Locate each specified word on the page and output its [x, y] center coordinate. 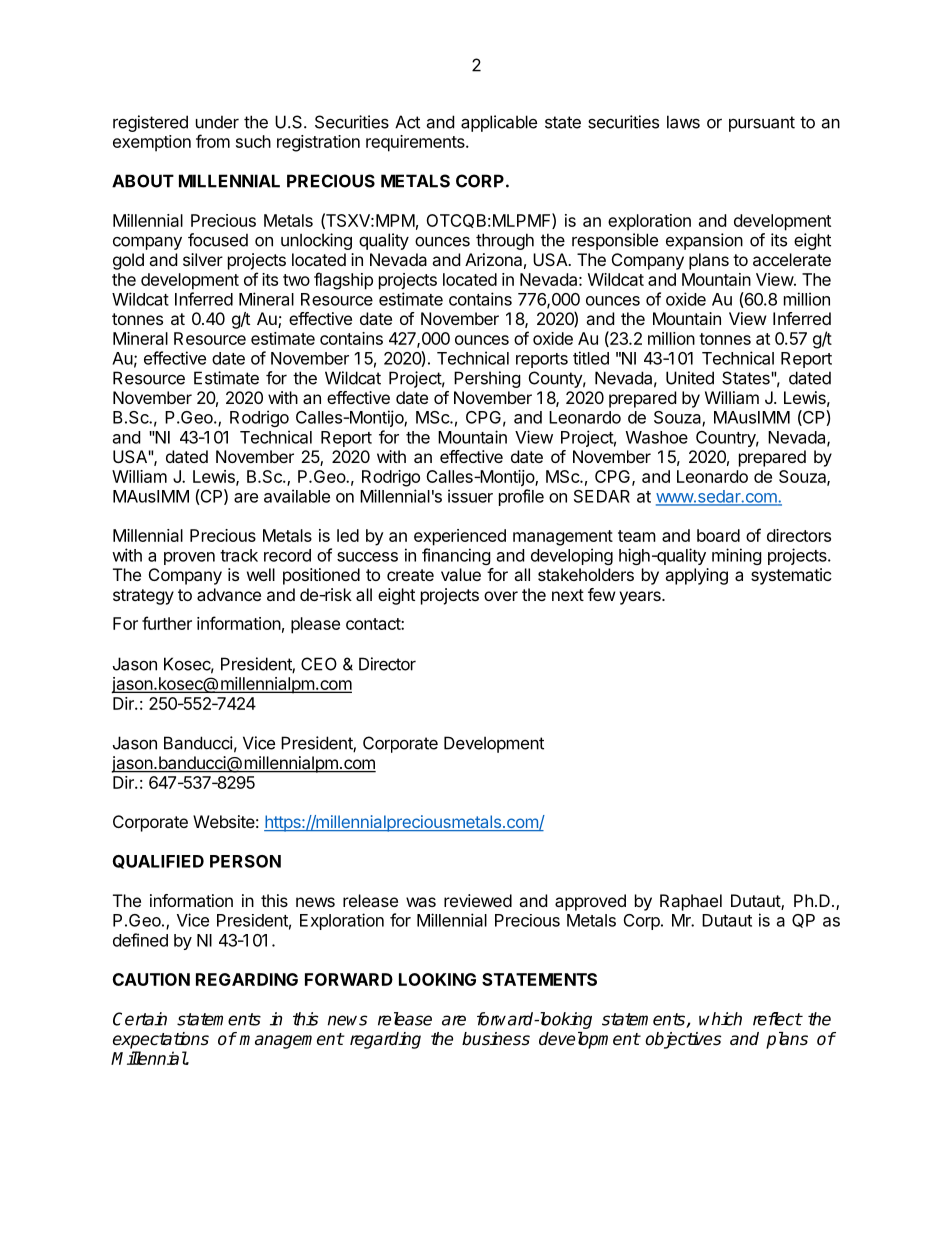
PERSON [245, 861]
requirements [416, 143]
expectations [161, 1040]
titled [591, 358]
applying [696, 576]
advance [229, 594]
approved [590, 902]
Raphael [691, 902]
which [720, 1019]
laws [683, 122]
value [461, 574]
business [496, 1039]
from [213, 141]
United [690, 378]
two [296, 280]
